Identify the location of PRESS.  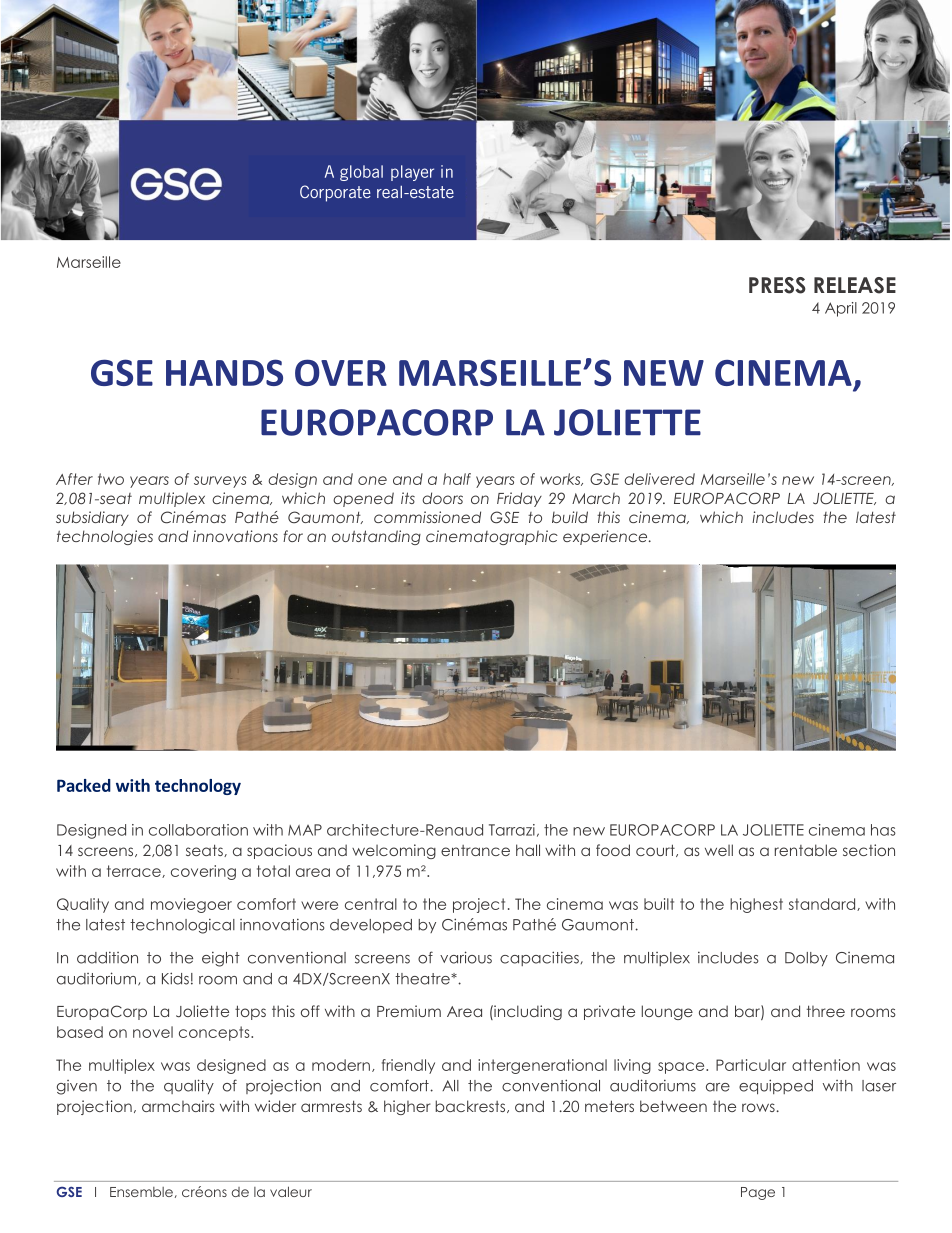
(777, 285).
